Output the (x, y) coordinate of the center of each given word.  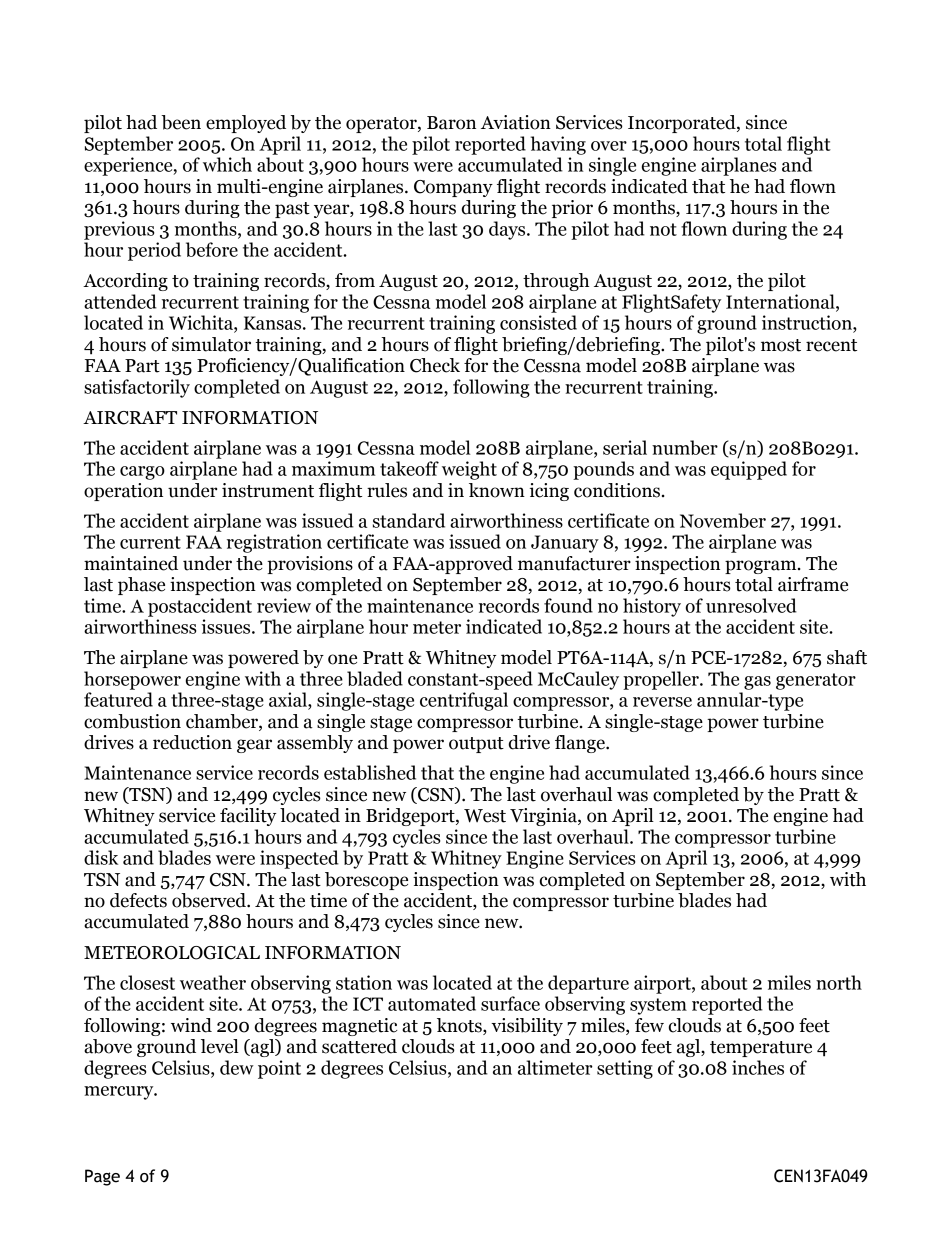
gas (757, 683)
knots (460, 1026)
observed (210, 900)
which (227, 164)
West (485, 816)
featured (118, 699)
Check (435, 365)
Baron (451, 123)
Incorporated (683, 124)
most (781, 345)
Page (102, 1177)
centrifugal (464, 701)
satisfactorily (137, 388)
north (839, 982)
